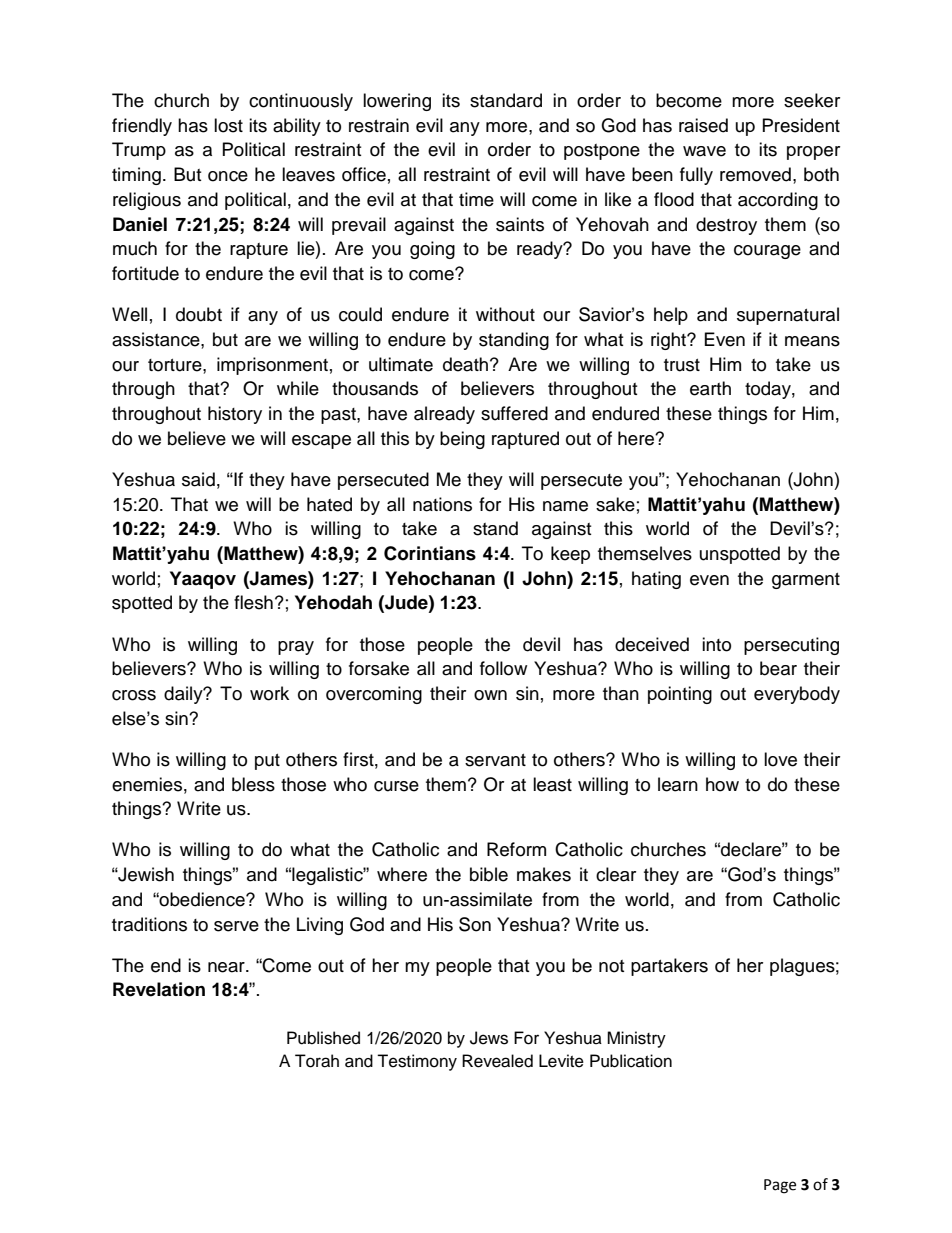 The height and width of the document is (1233, 952). I want to click on Revealed, so click(497, 1061).
